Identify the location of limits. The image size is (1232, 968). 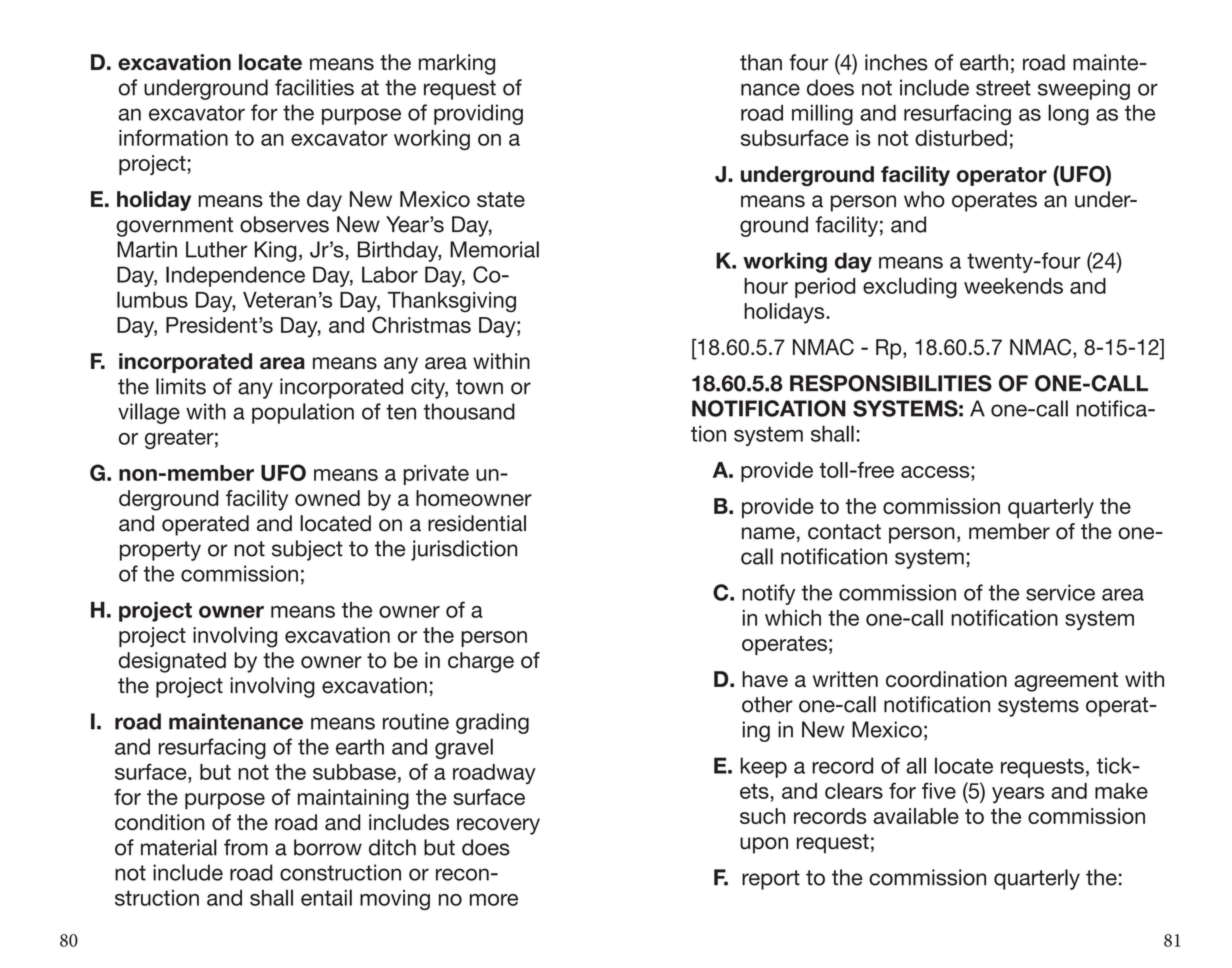
(181, 386).
